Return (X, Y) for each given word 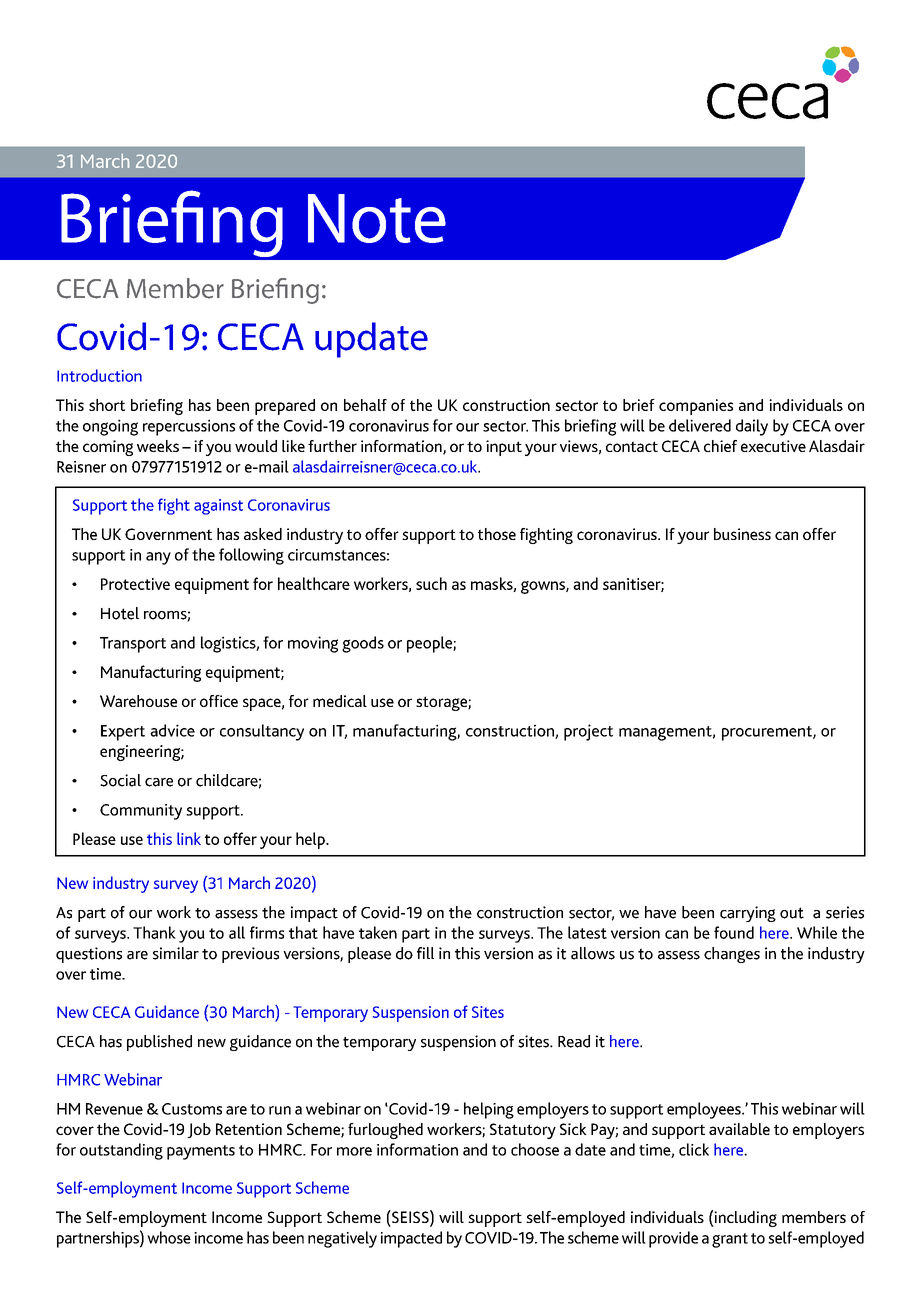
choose (535, 1149)
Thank (154, 932)
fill (425, 953)
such (431, 583)
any (158, 558)
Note (377, 218)
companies (696, 407)
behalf (365, 405)
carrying (748, 914)
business (742, 534)
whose (169, 1237)
